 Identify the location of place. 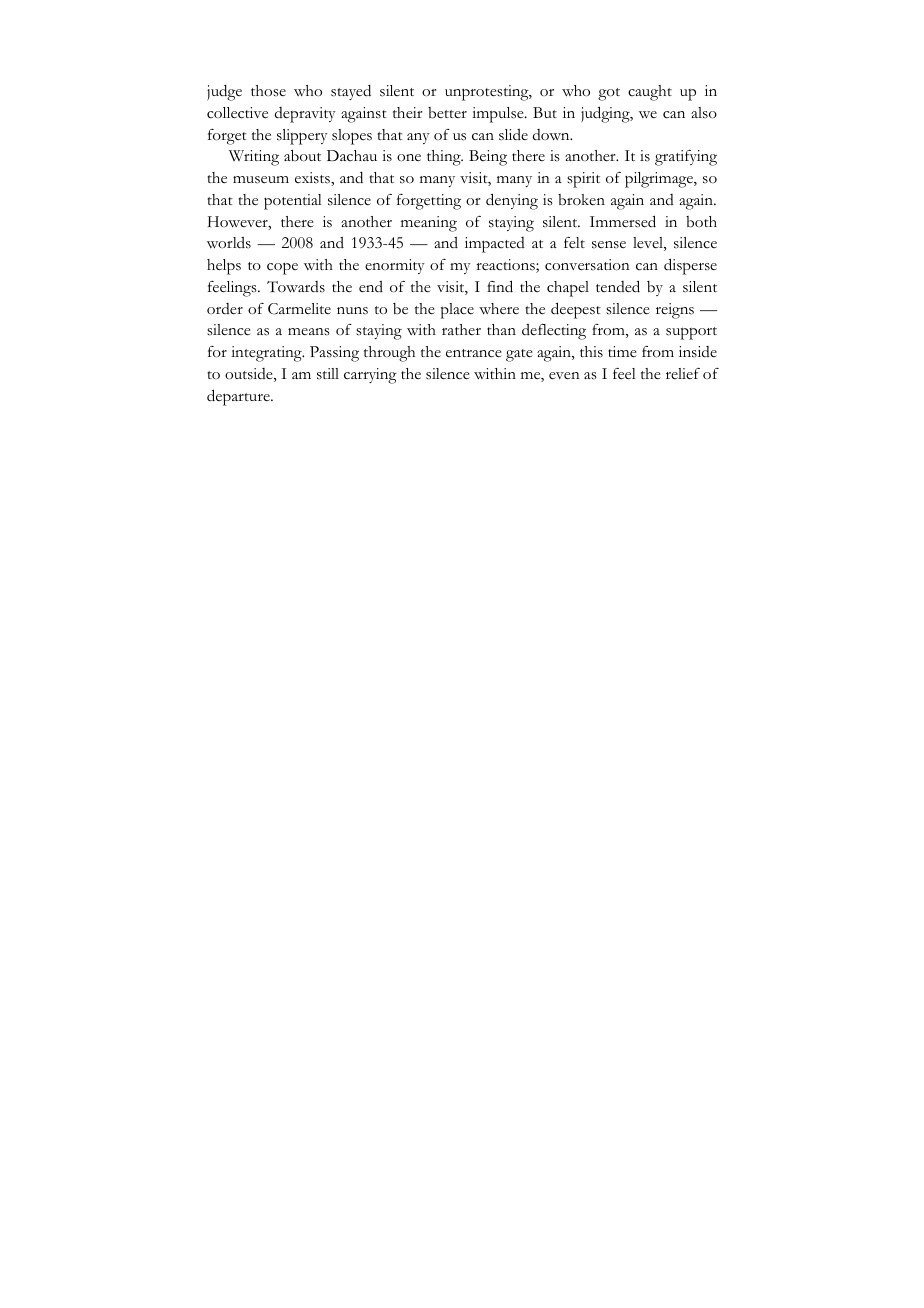
(457, 311).
